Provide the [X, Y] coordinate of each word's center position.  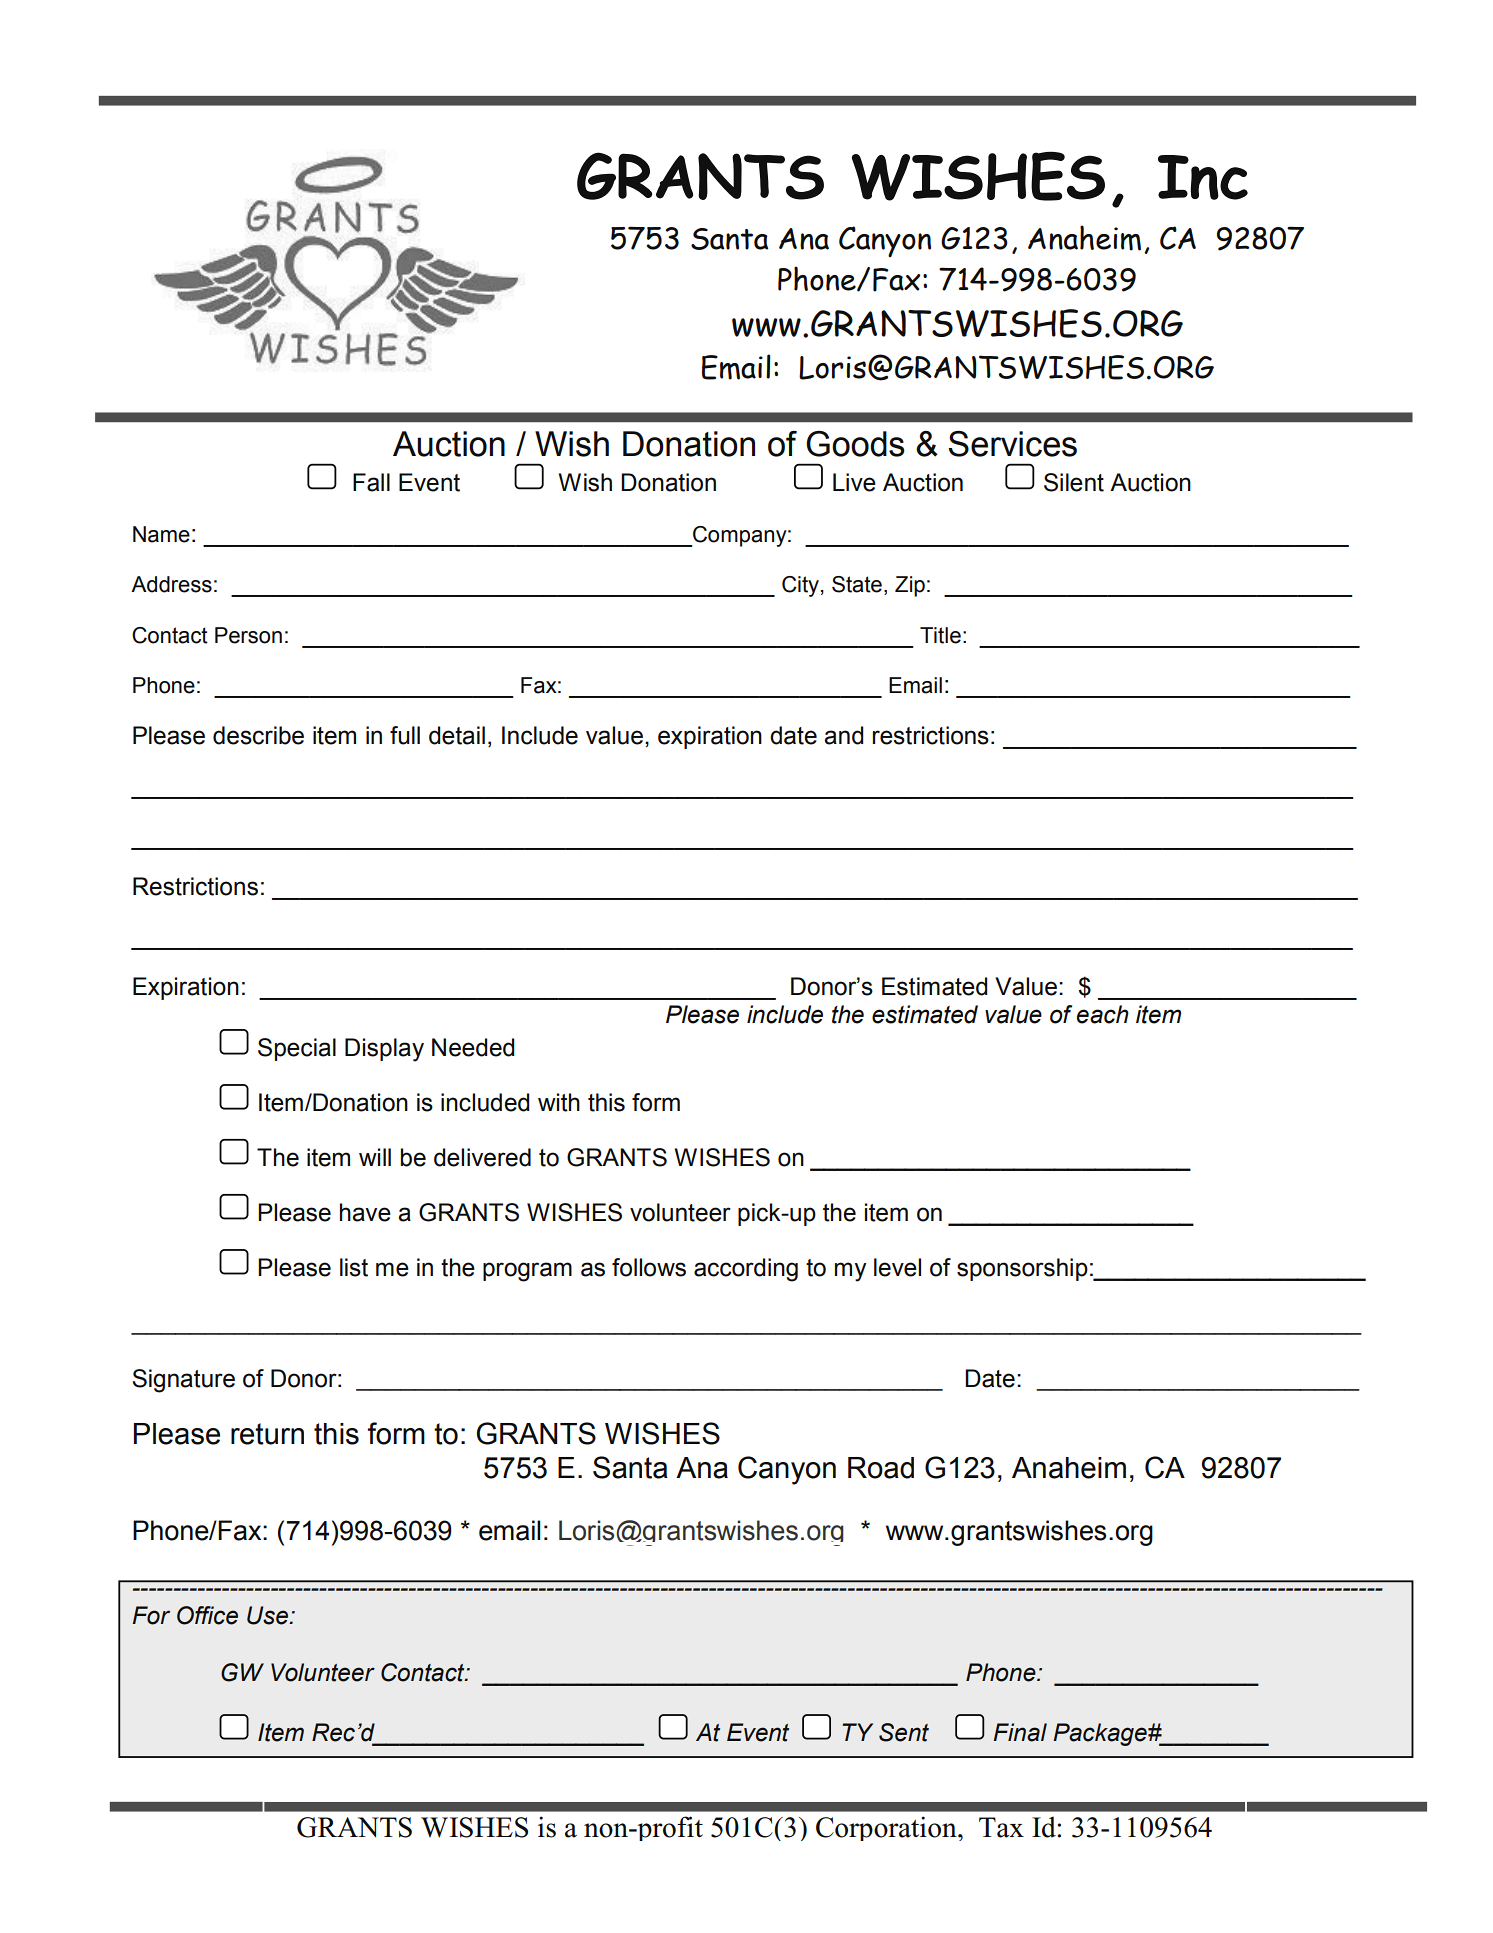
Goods [855, 444]
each [1103, 1014]
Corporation [887, 1828]
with [559, 1102]
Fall [371, 482]
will [375, 1157]
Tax [1001, 1827]
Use [269, 1615]
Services [1013, 444]
